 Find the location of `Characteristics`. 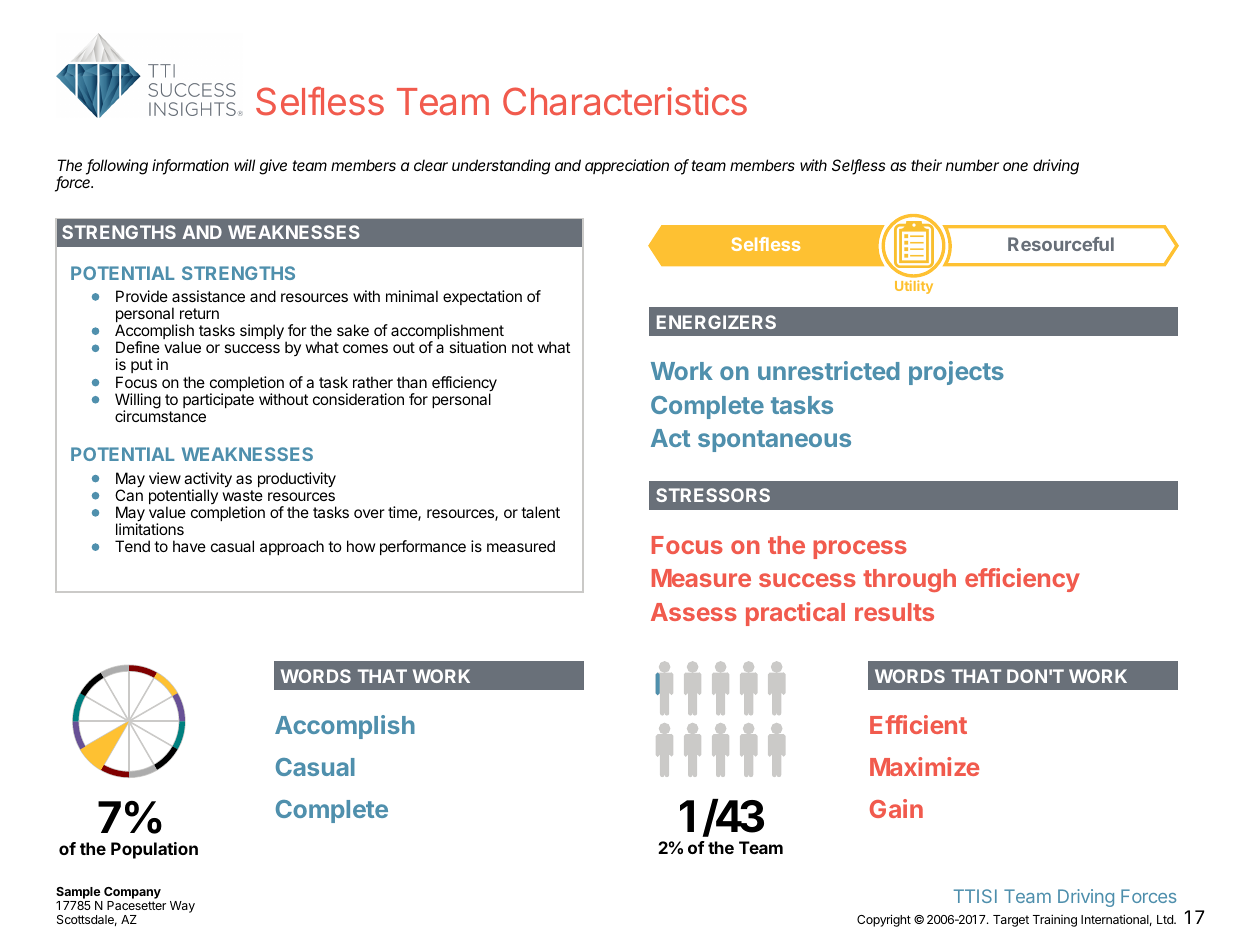

Characteristics is located at coordinates (625, 101).
